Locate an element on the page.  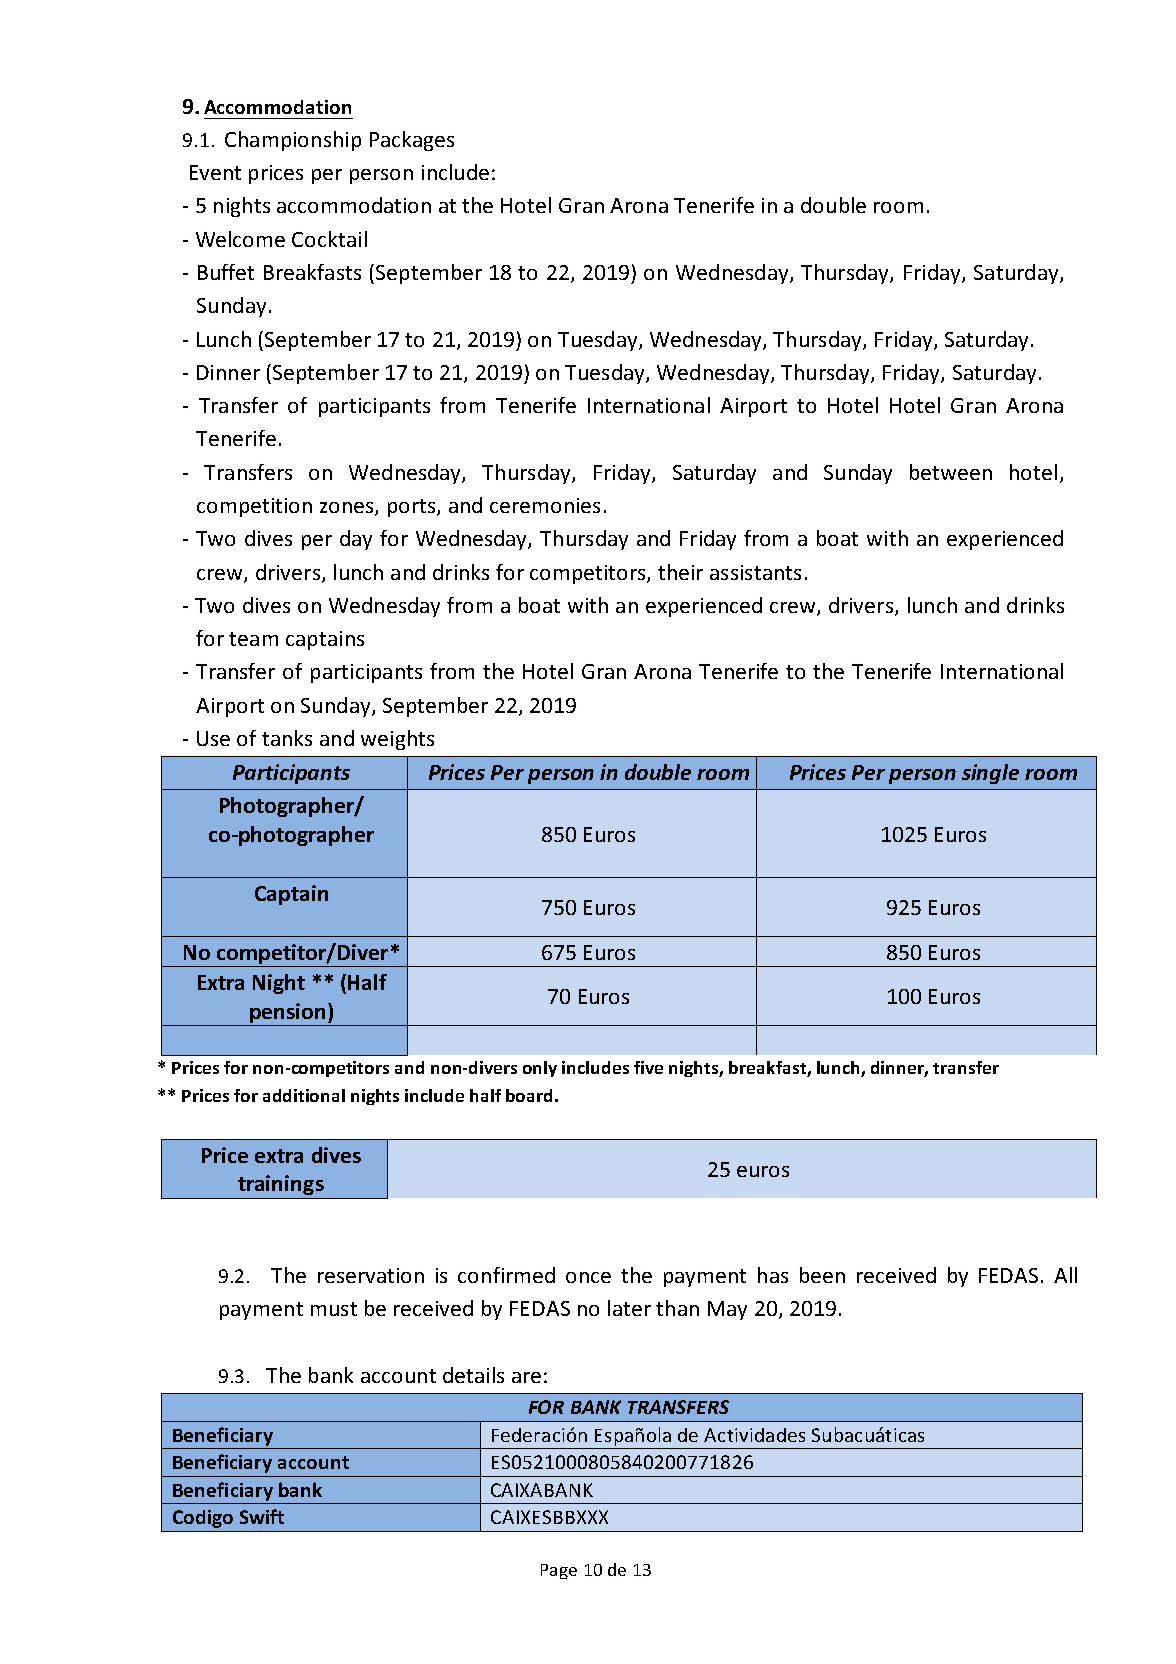
Championship is located at coordinates (293, 141).
